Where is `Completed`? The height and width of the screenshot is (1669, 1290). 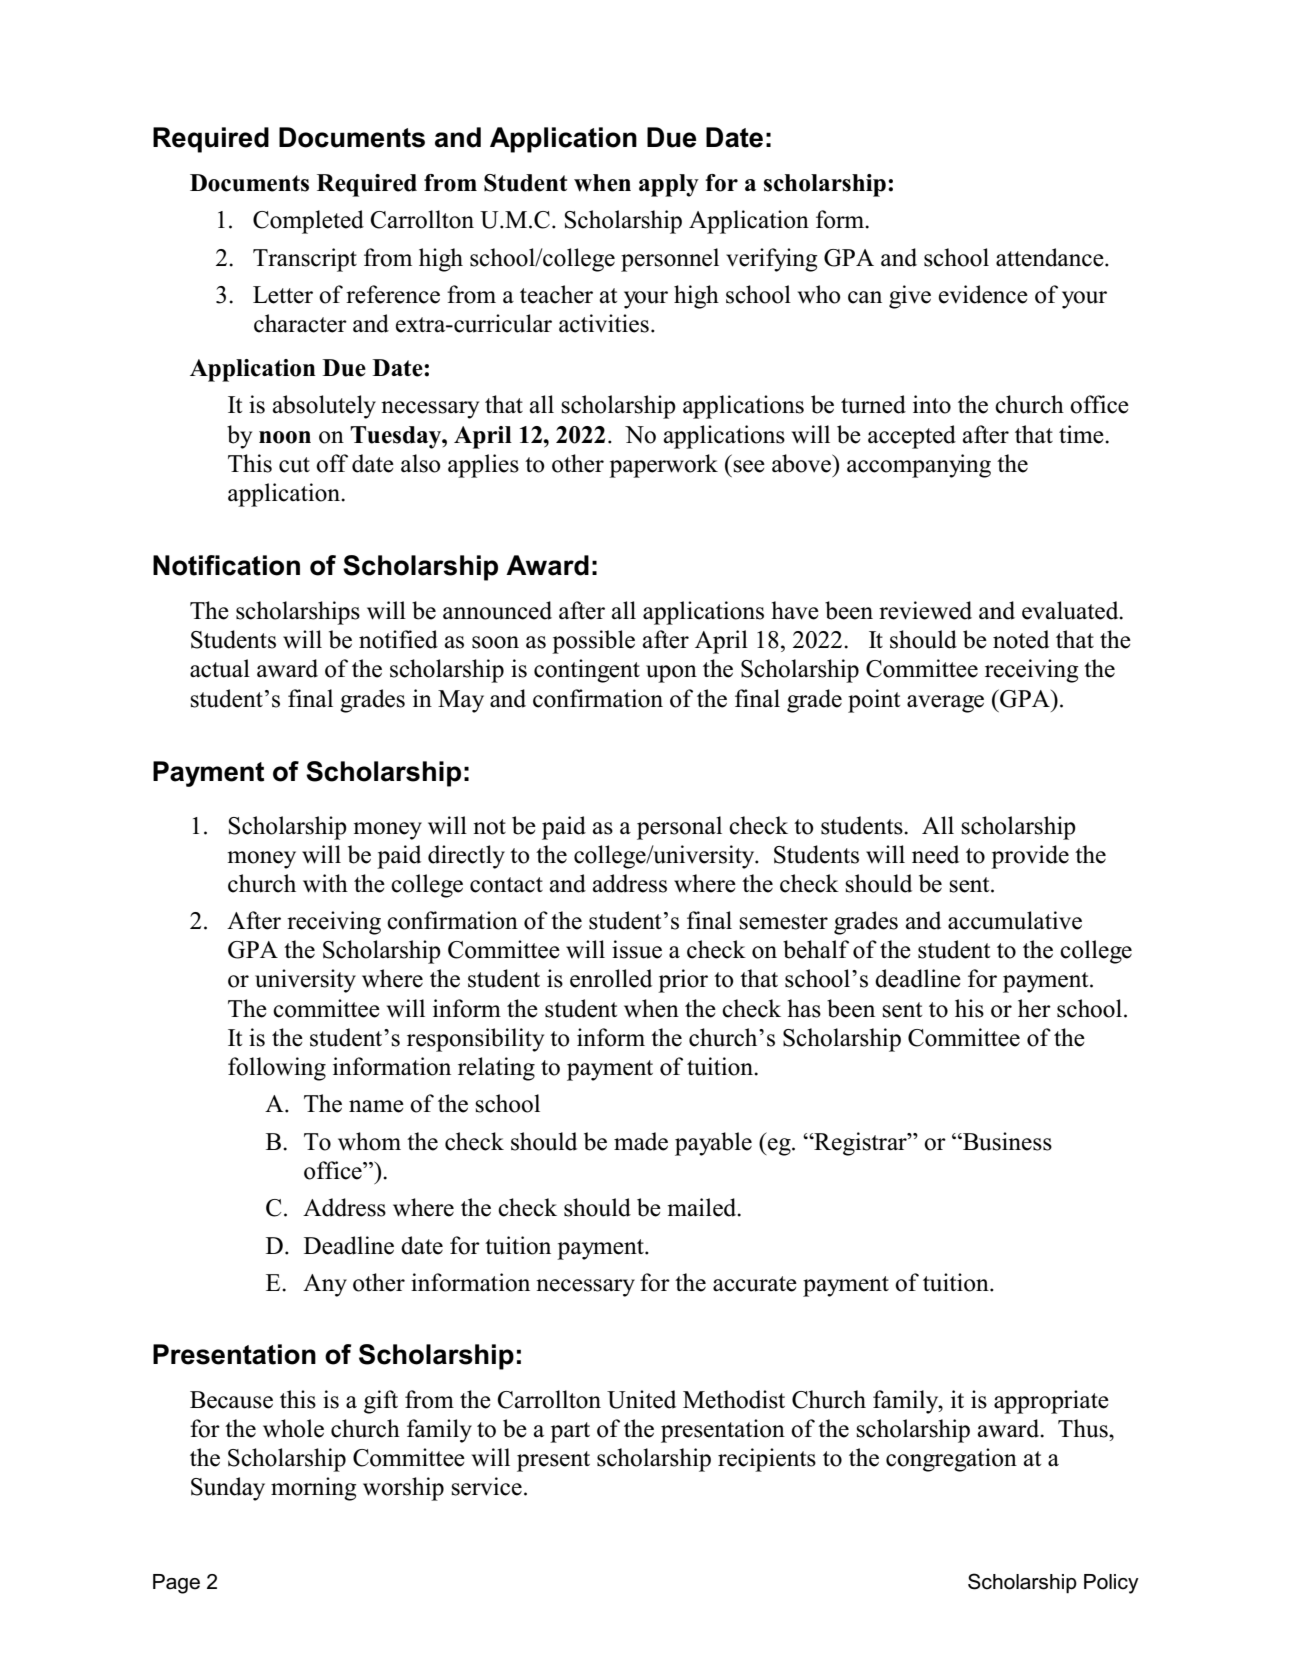 Completed is located at coordinates (308, 222).
